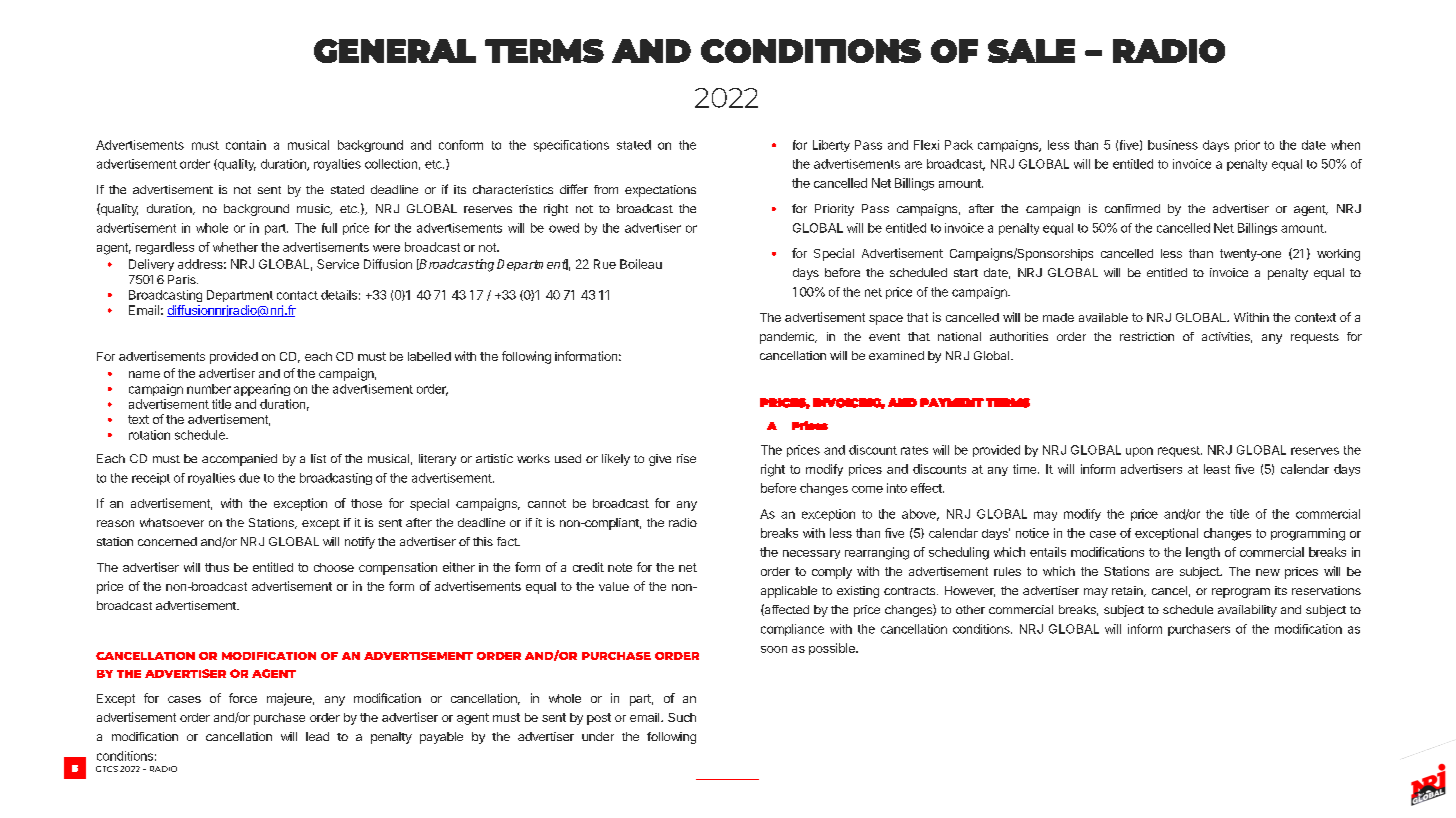 The height and width of the screenshot is (818, 1456). I want to click on length, so click(1203, 553).
